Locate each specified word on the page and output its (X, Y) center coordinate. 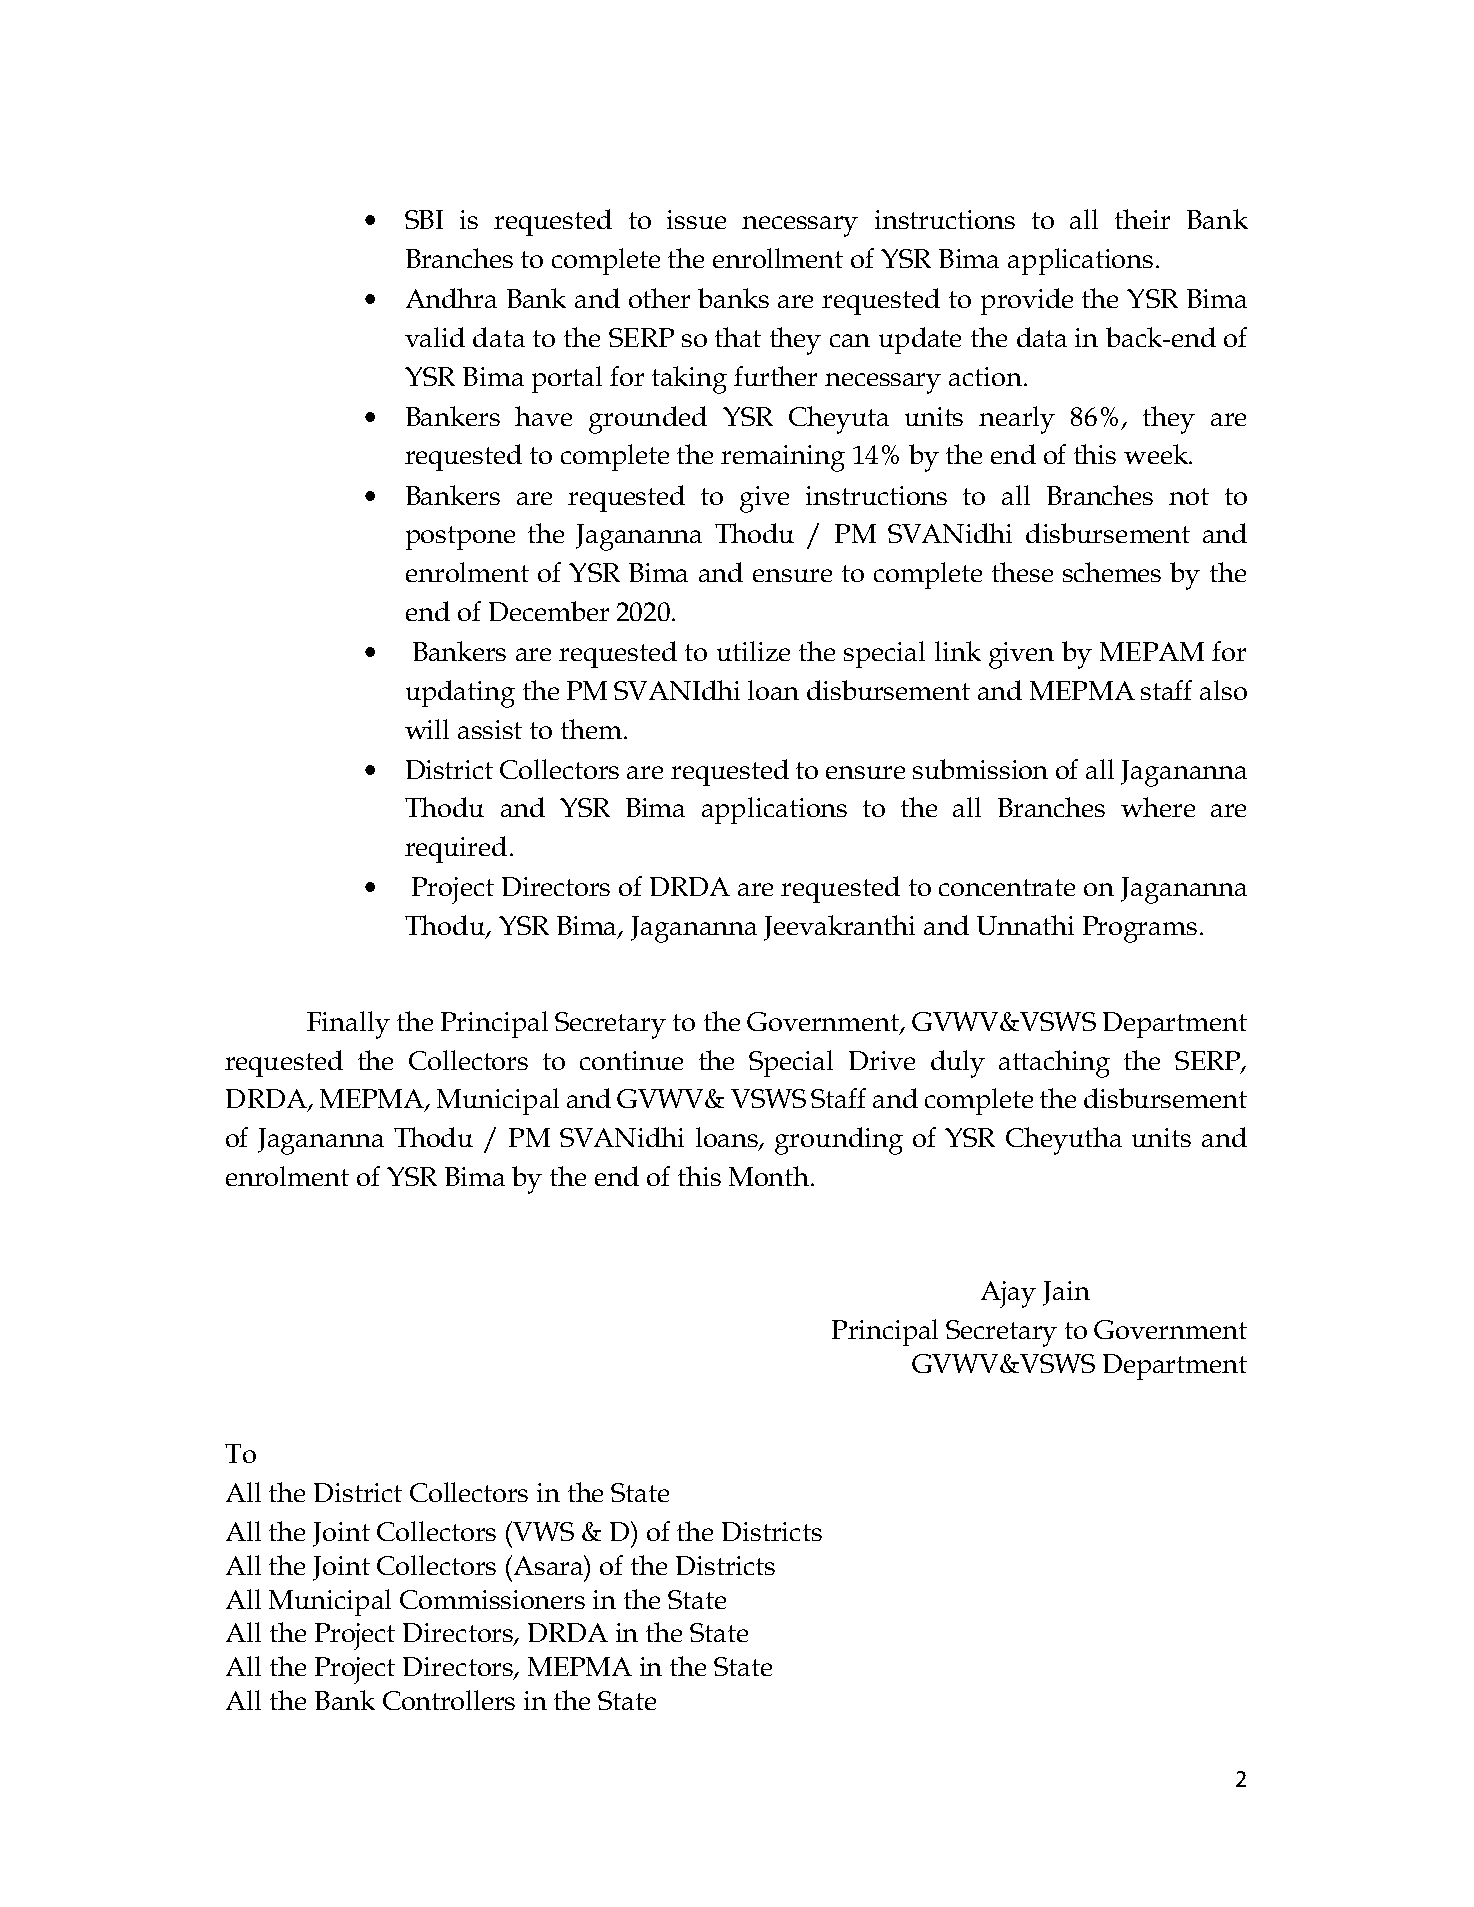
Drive (882, 1060)
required (456, 849)
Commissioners (492, 1599)
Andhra (451, 298)
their (1142, 219)
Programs (1140, 929)
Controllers (449, 1700)
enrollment (778, 258)
